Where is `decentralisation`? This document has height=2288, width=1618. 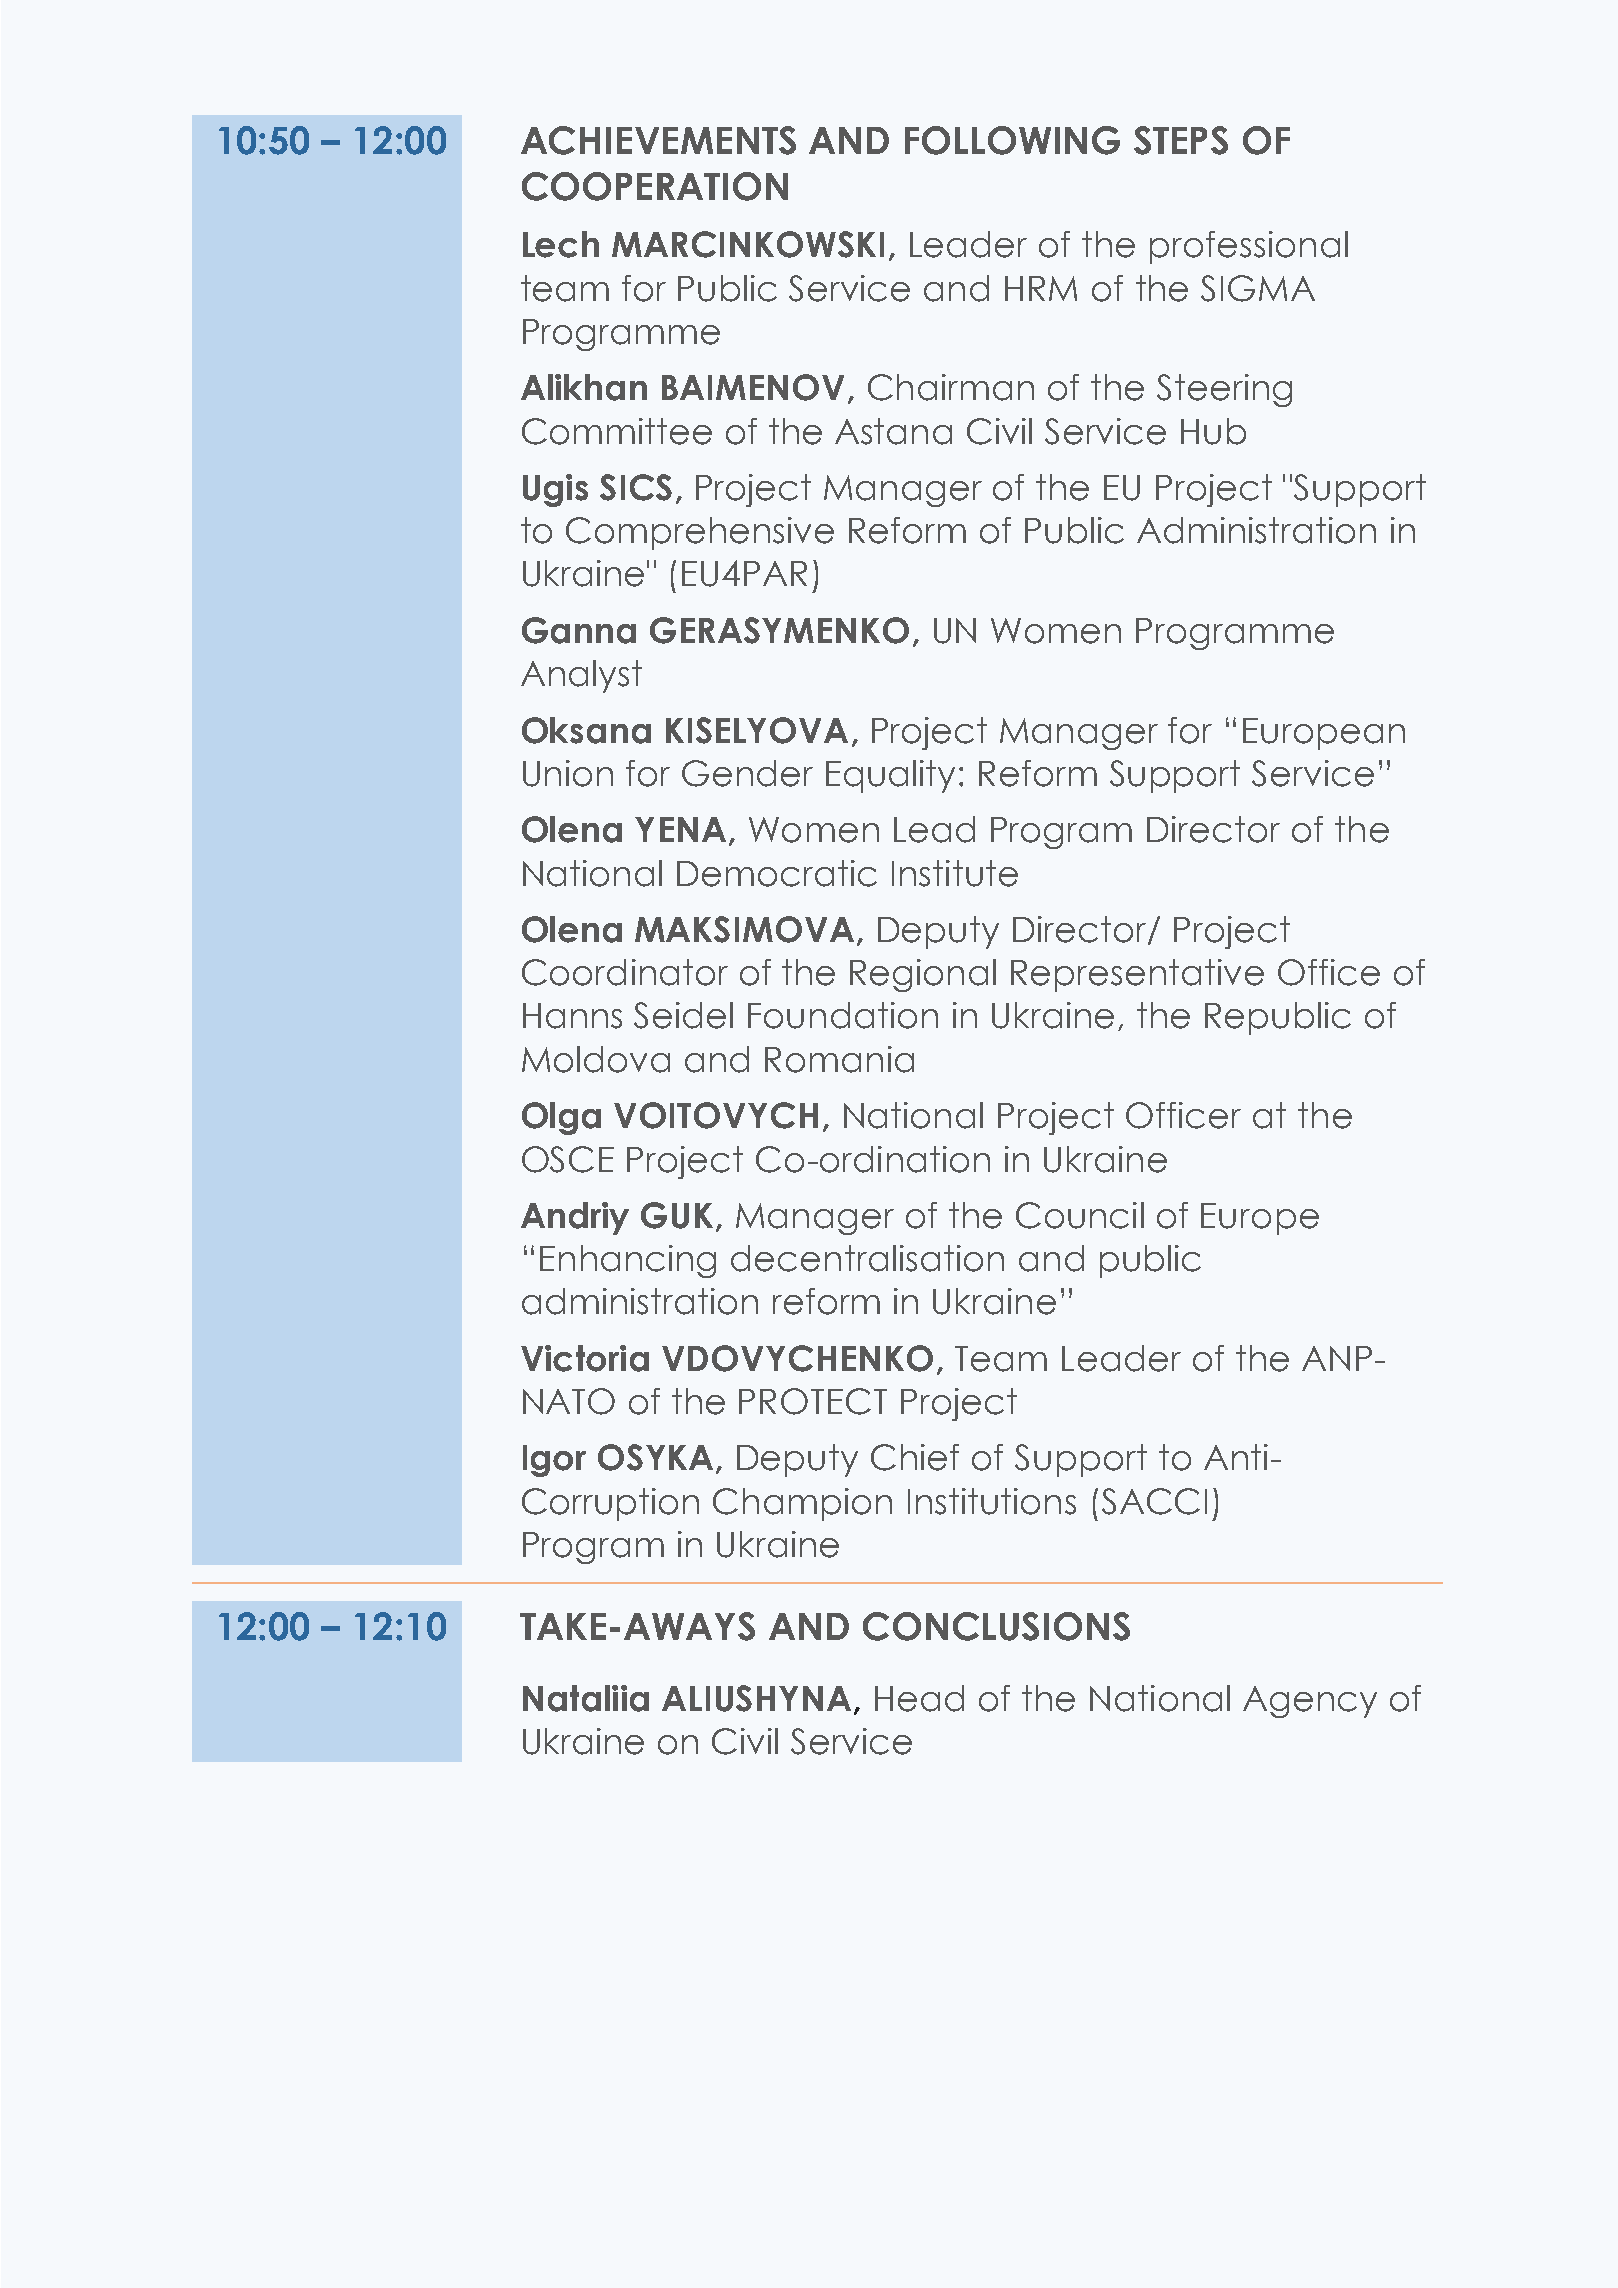 decentralisation is located at coordinates (867, 1258).
